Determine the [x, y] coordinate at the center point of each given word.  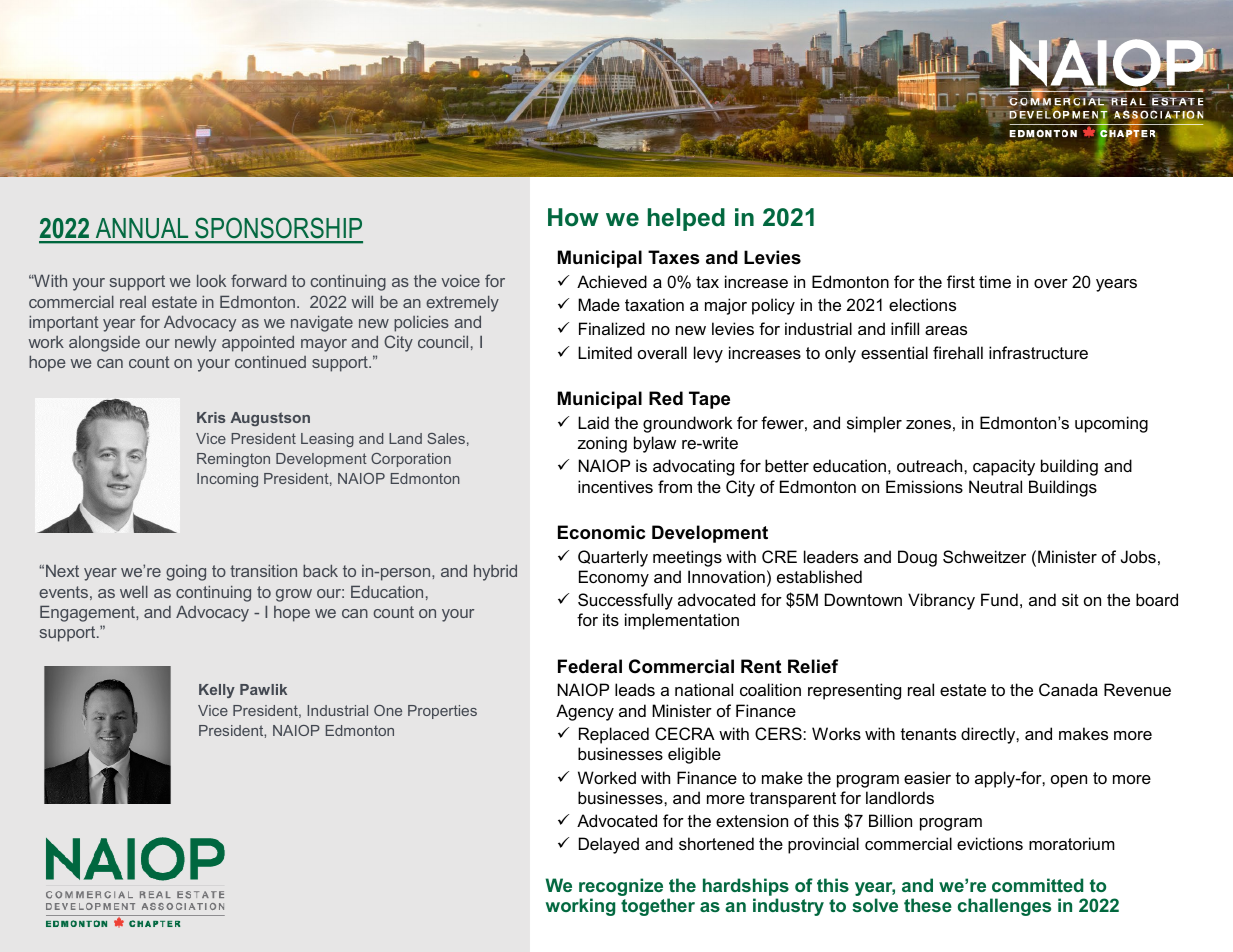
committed [1037, 885]
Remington [233, 460]
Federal [590, 666]
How [573, 217]
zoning [602, 444]
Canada [1068, 689]
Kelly [217, 691]
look [211, 281]
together [658, 907]
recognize [621, 888]
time [995, 281]
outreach [931, 465]
